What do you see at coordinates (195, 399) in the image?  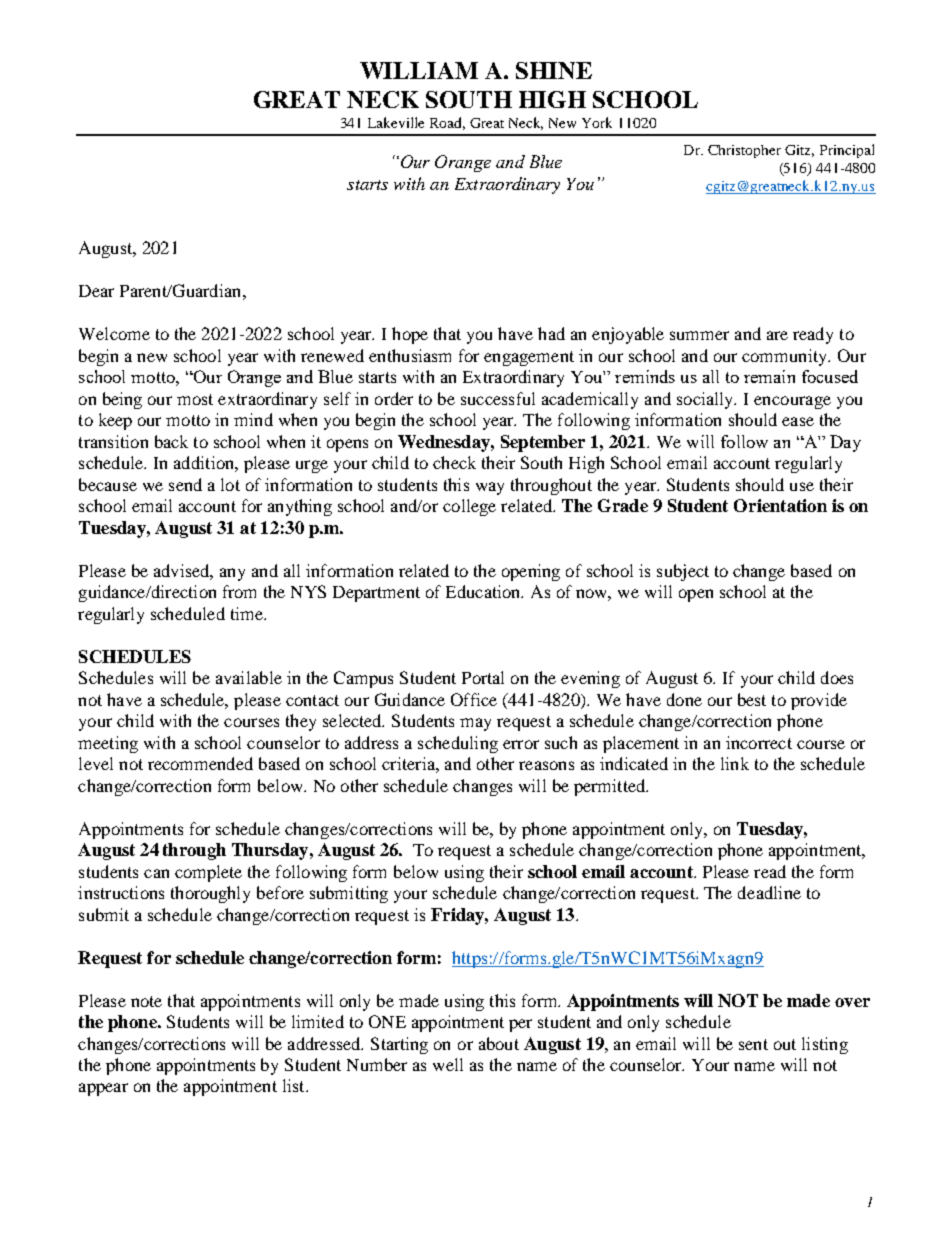 I see `most` at bounding box center [195, 399].
